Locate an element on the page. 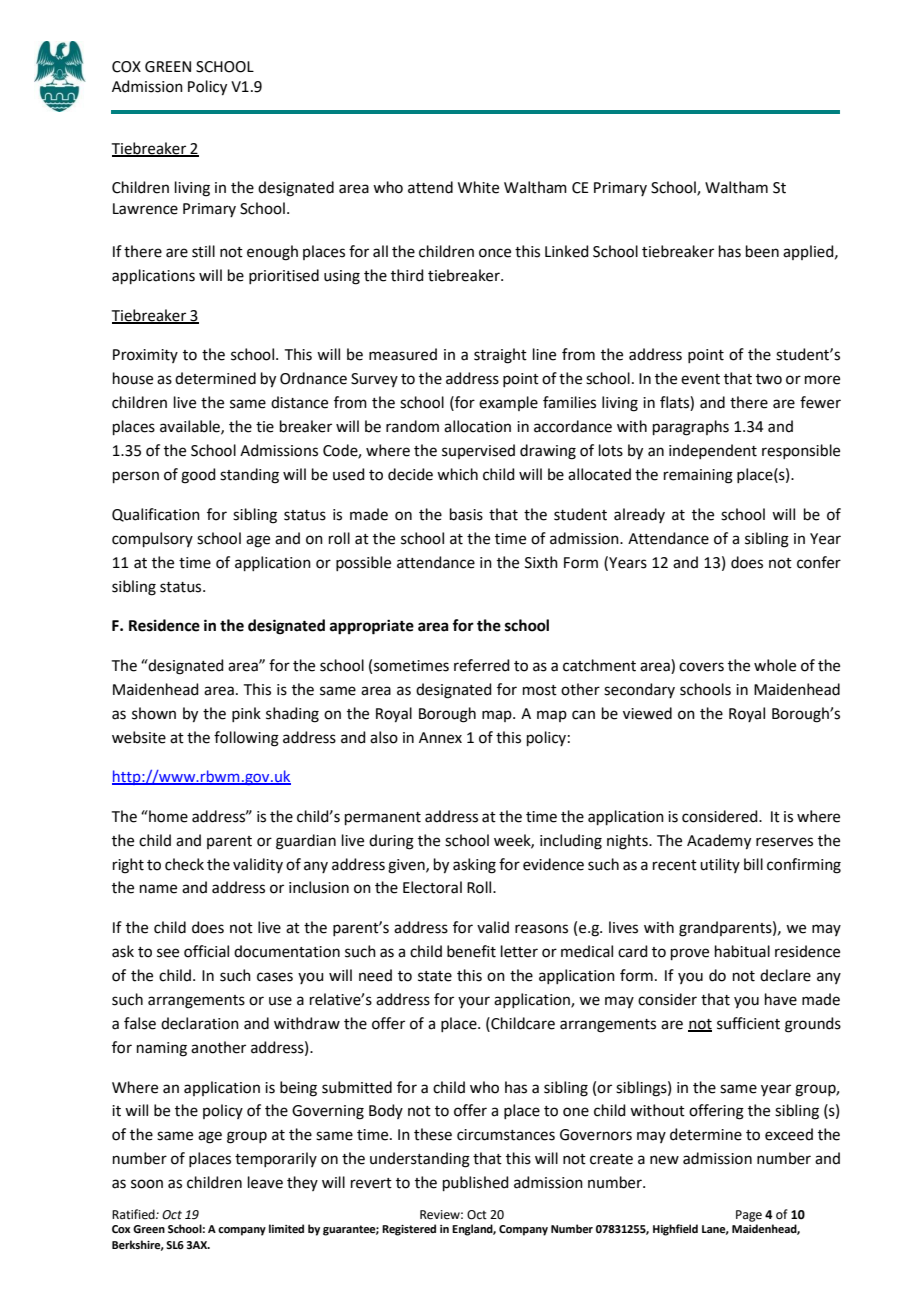 The width and height of the document is (924, 1307). published is located at coordinates (476, 1183).
